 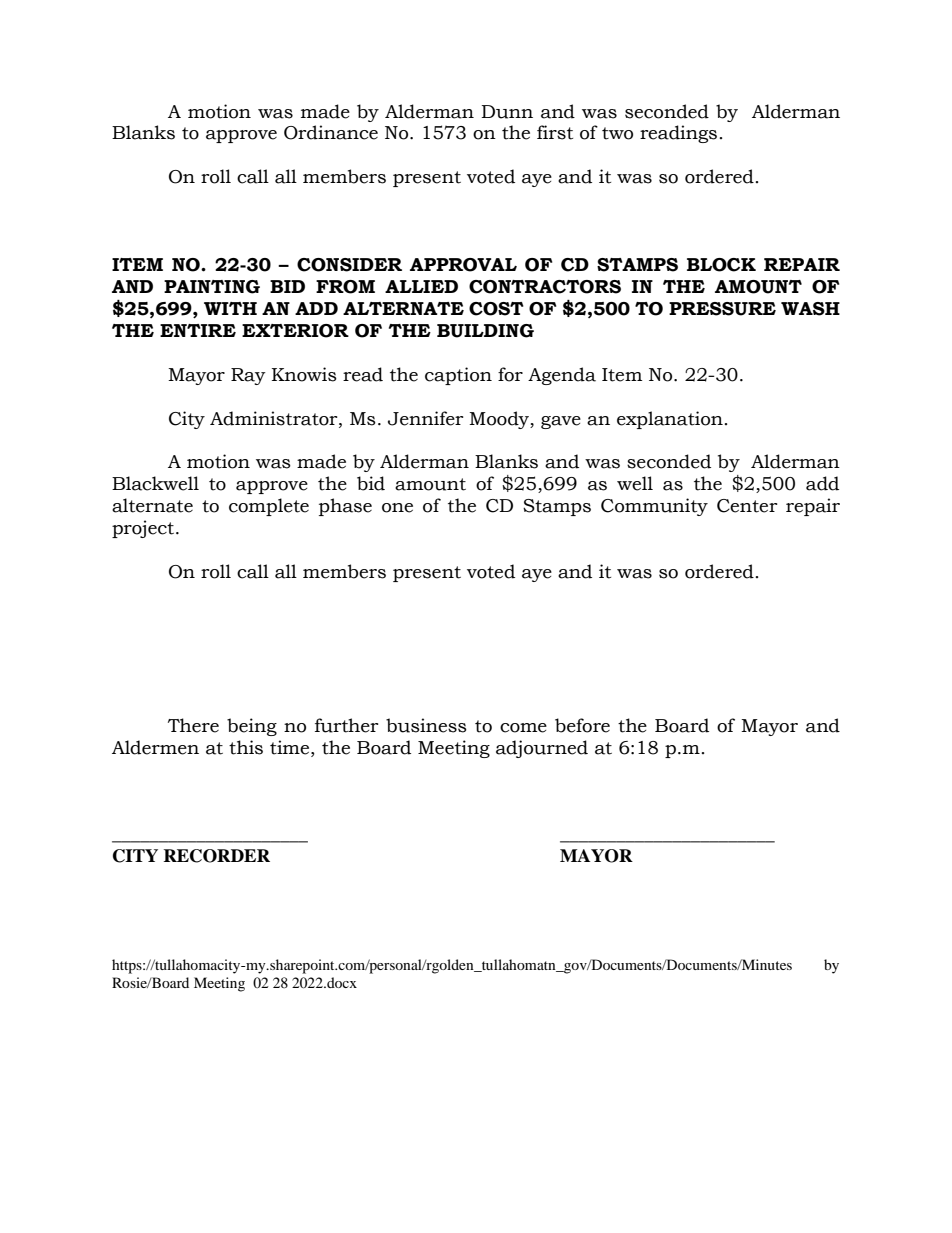 What do you see at coordinates (269, 507) in the document?
I see `complete` at bounding box center [269, 507].
